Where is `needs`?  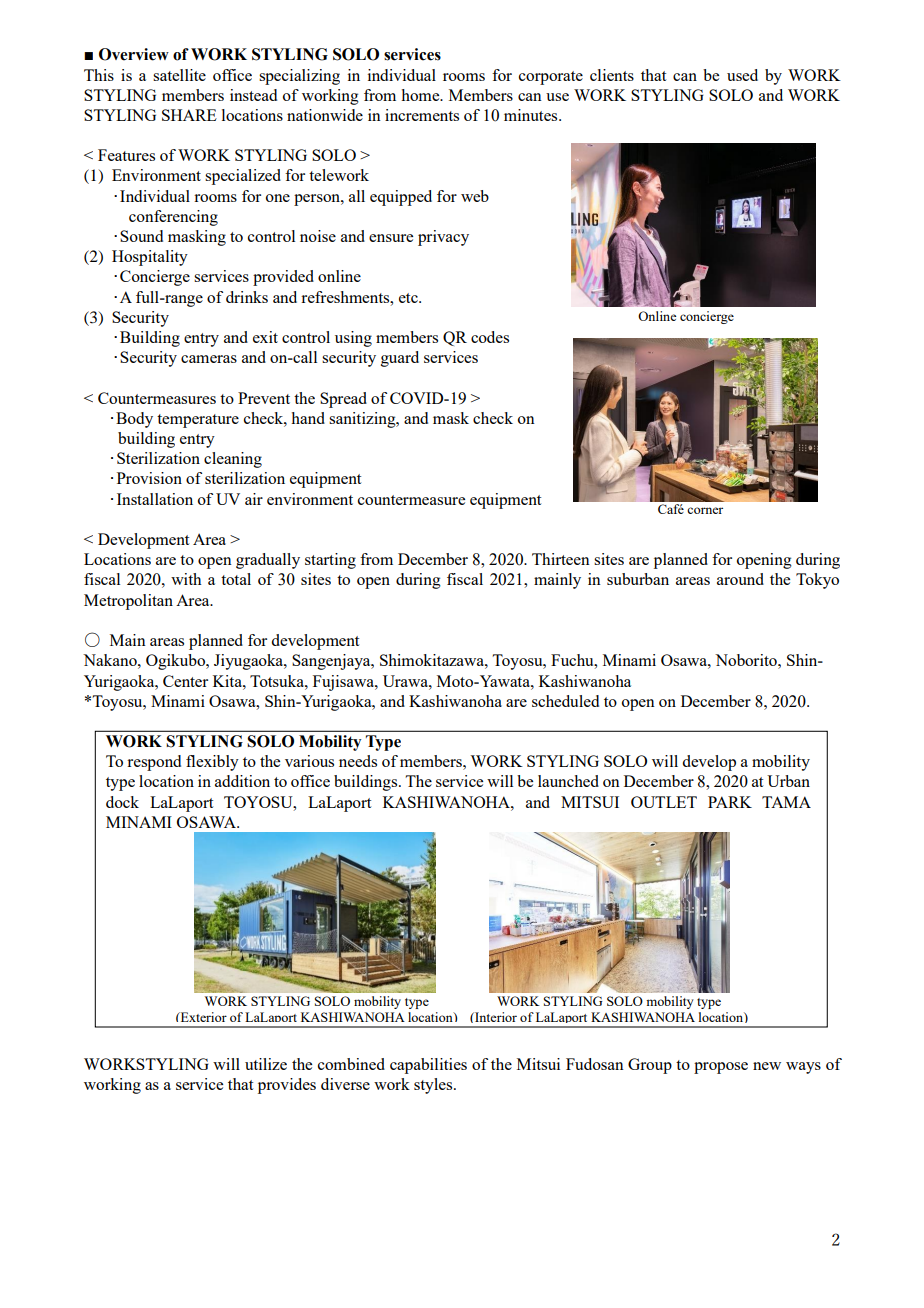
needs is located at coordinates (358, 761).
